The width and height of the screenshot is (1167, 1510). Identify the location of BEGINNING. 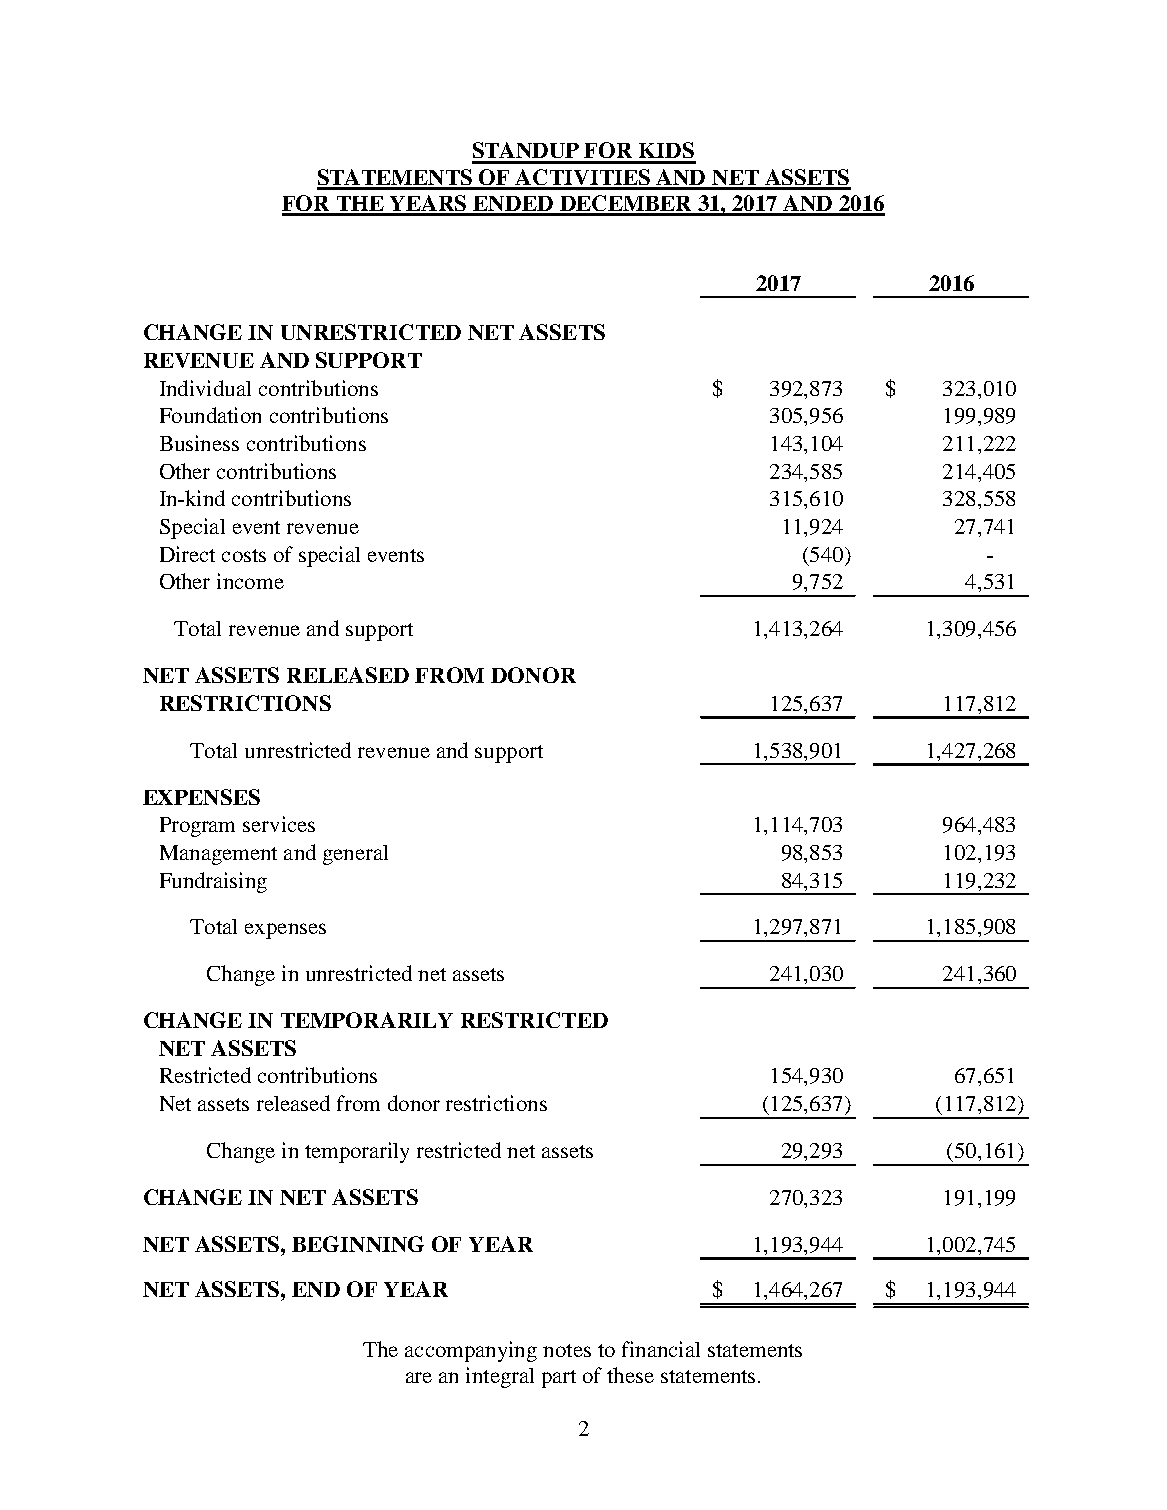
(358, 1244).
